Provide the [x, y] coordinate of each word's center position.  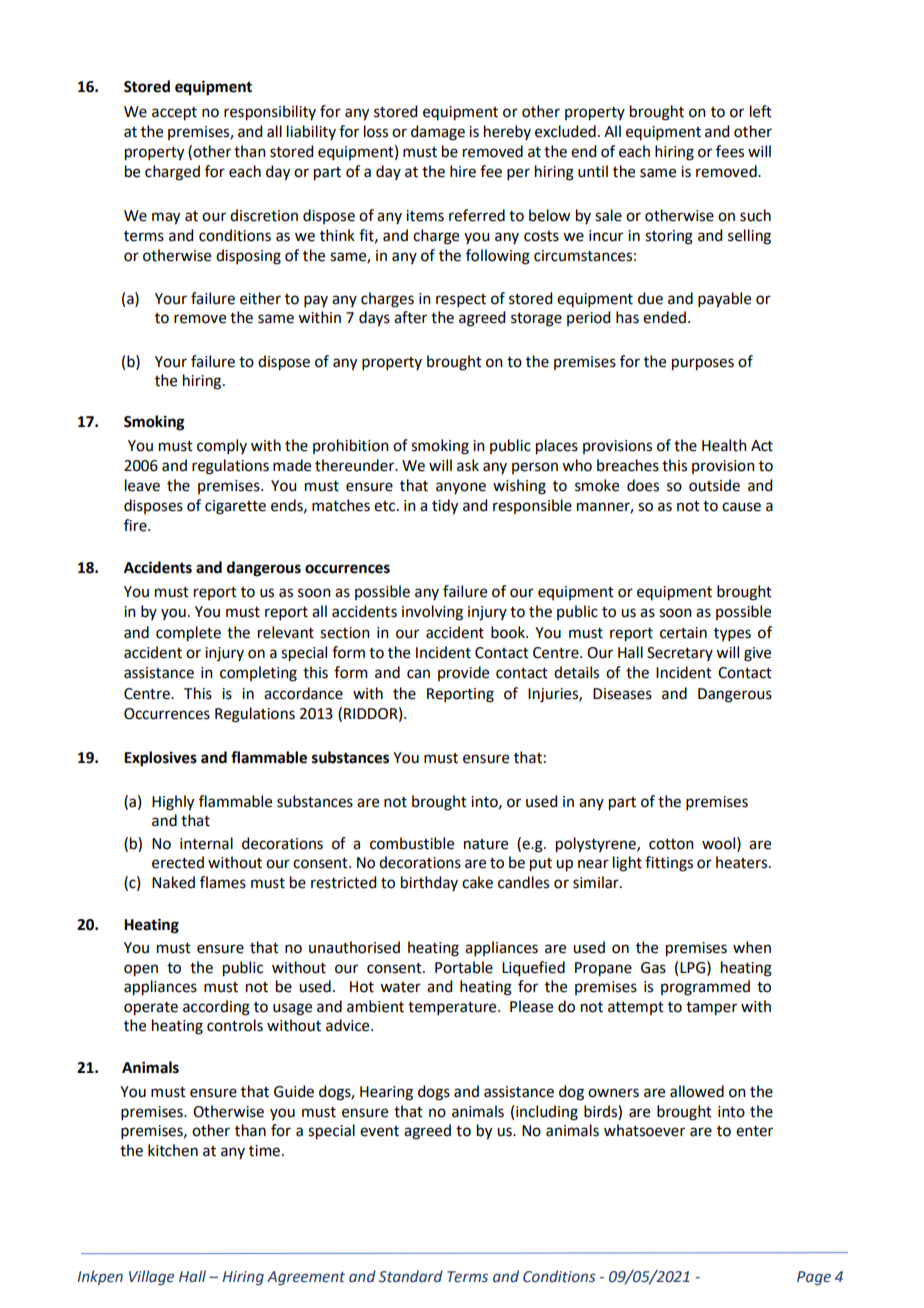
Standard [411, 1276]
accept [174, 114]
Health [724, 445]
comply [222, 446]
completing [258, 674]
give [757, 654]
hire [463, 171]
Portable [464, 967]
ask [468, 465]
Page [814, 1278]
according [216, 1008]
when [752, 947]
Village [151, 1277]
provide [463, 673]
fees [730, 151]
